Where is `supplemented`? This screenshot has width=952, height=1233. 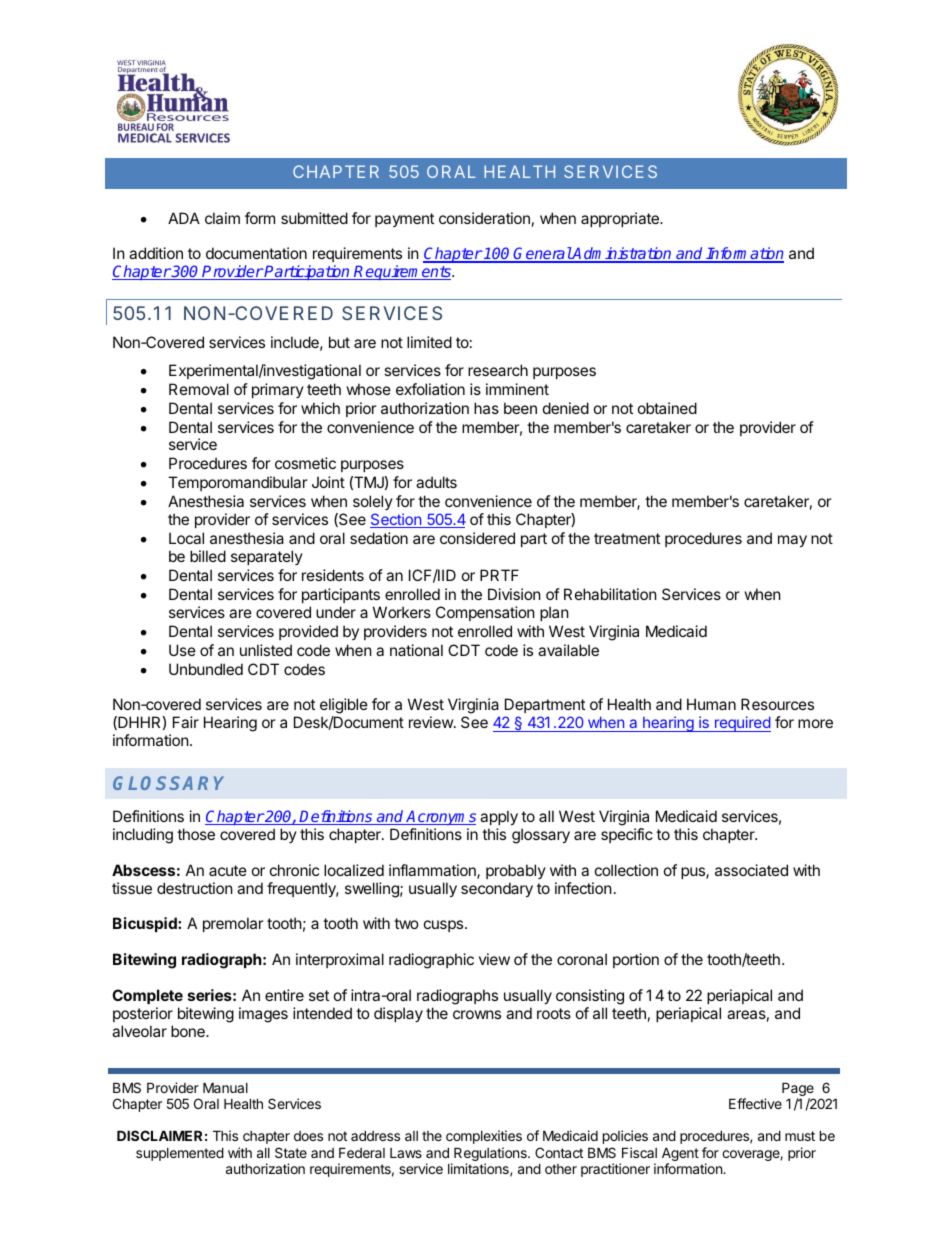
supplemented is located at coordinates (180, 1154).
